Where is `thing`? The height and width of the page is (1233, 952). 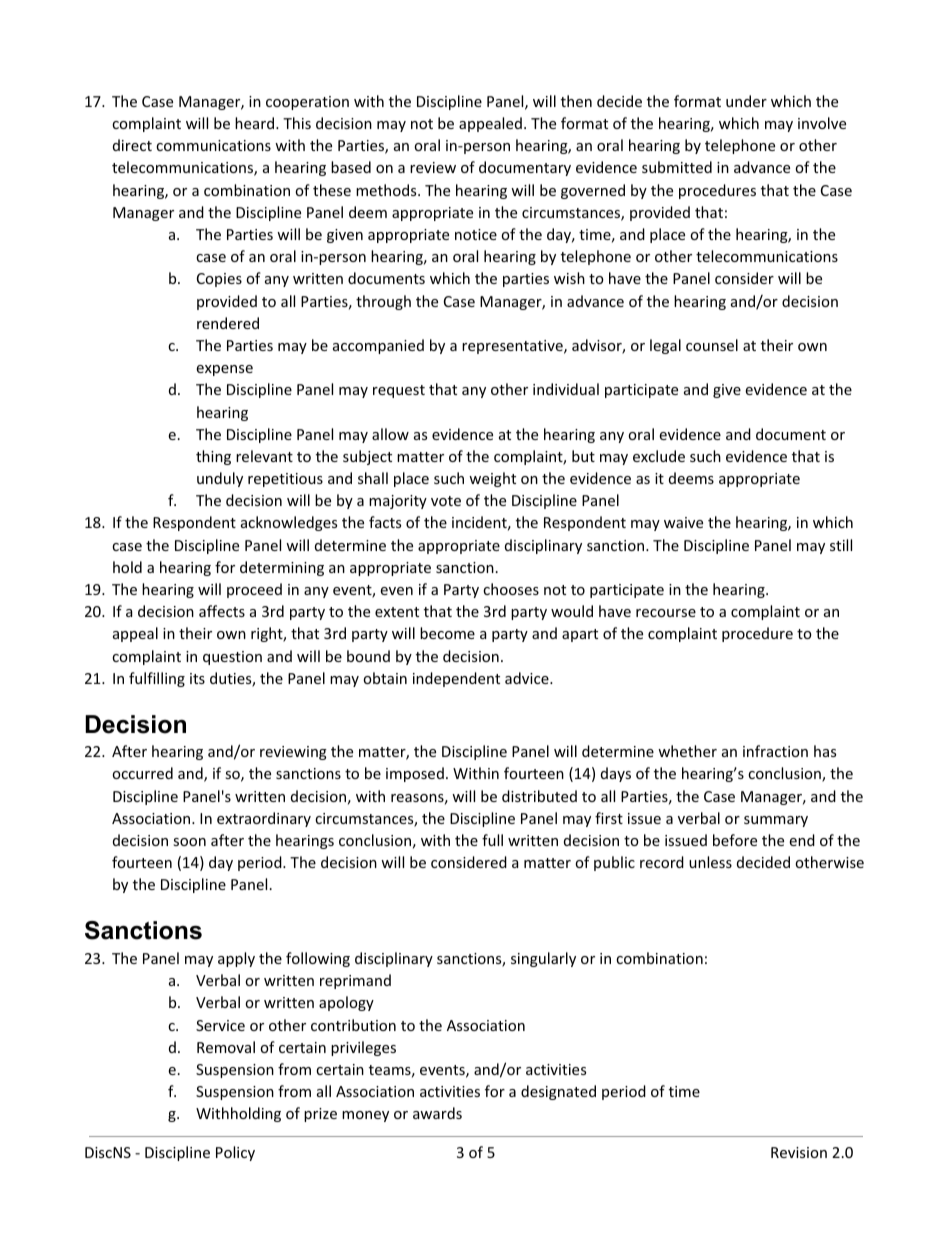
thing is located at coordinates (213, 457).
